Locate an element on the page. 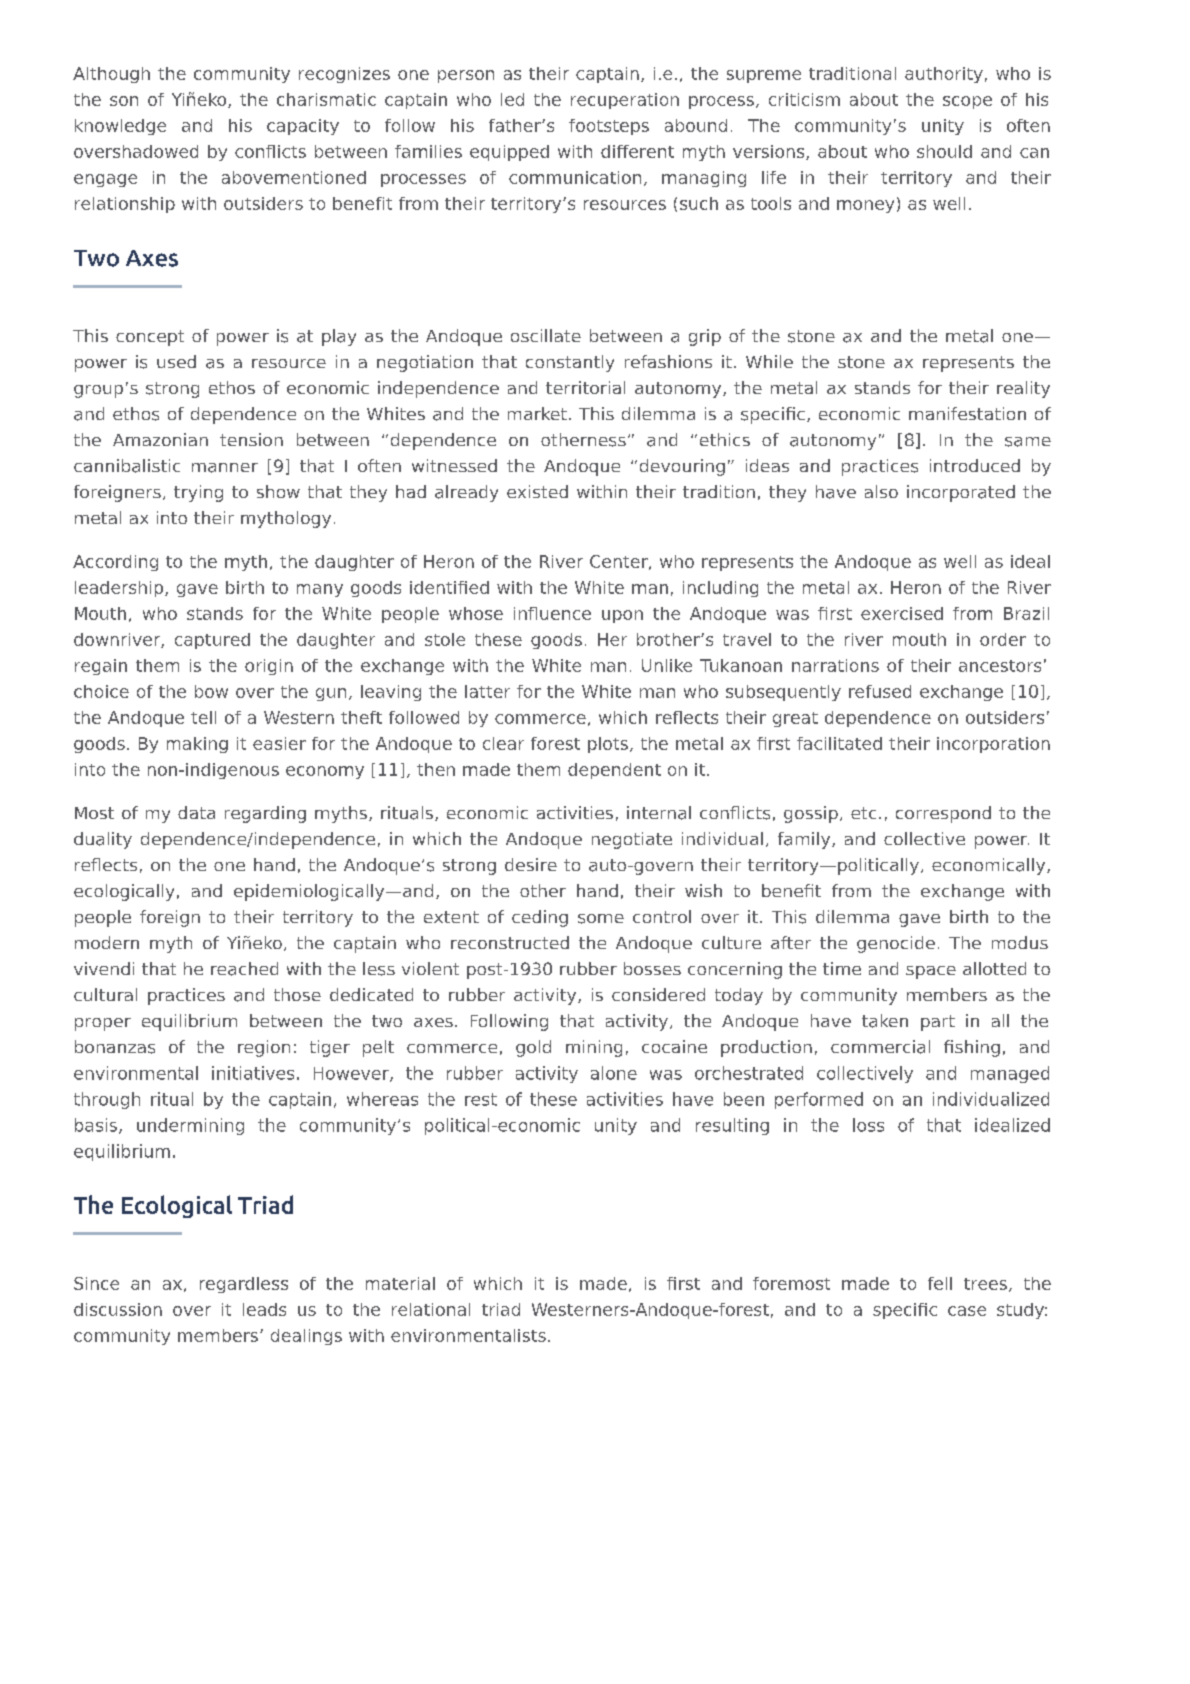  reached is located at coordinates (244, 969).
